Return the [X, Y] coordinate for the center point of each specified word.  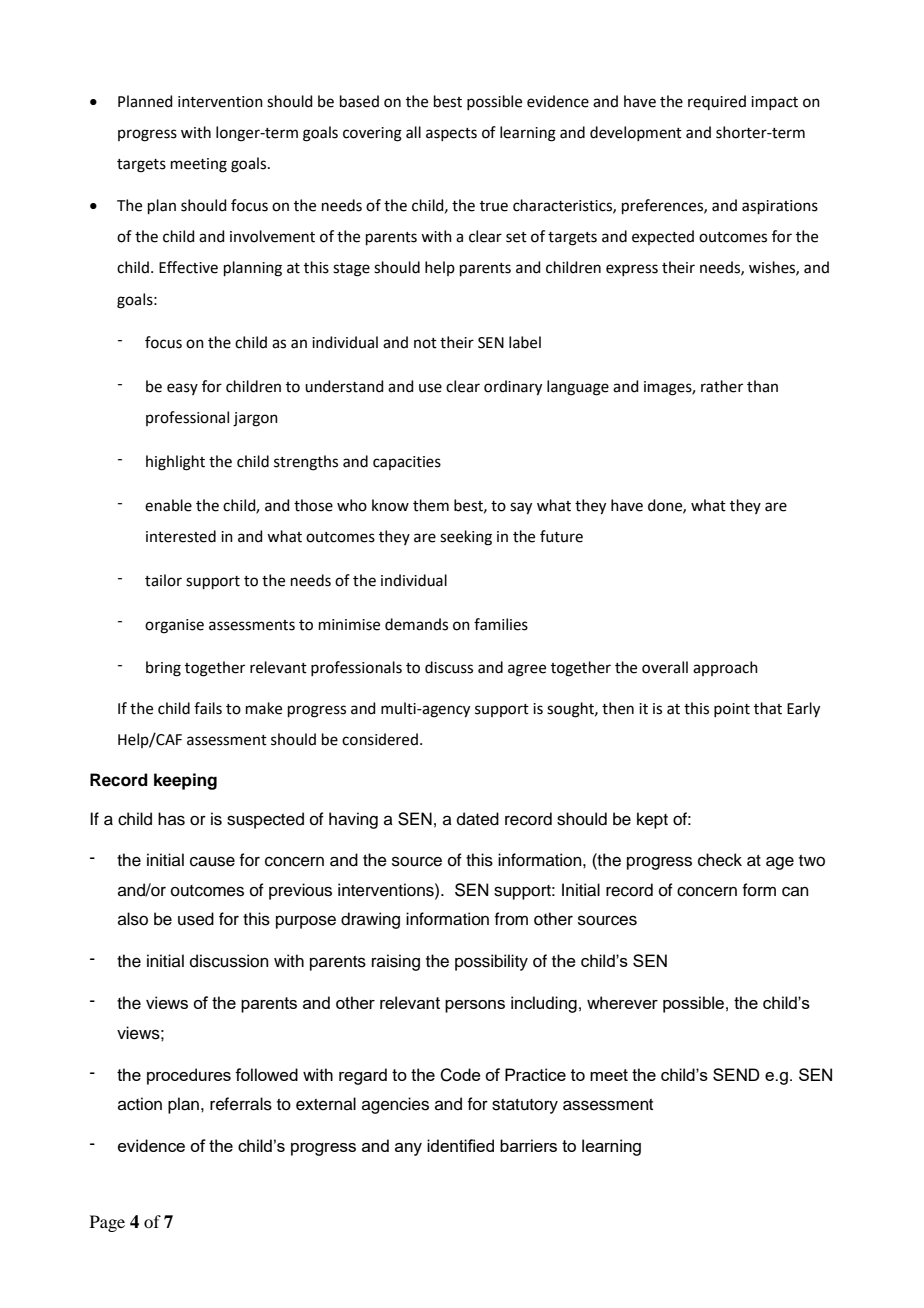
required [717, 102]
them [431, 505]
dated [478, 819]
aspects [451, 134]
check [720, 860]
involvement [272, 236]
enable [168, 505]
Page [107, 1223]
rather [722, 386]
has [171, 819]
